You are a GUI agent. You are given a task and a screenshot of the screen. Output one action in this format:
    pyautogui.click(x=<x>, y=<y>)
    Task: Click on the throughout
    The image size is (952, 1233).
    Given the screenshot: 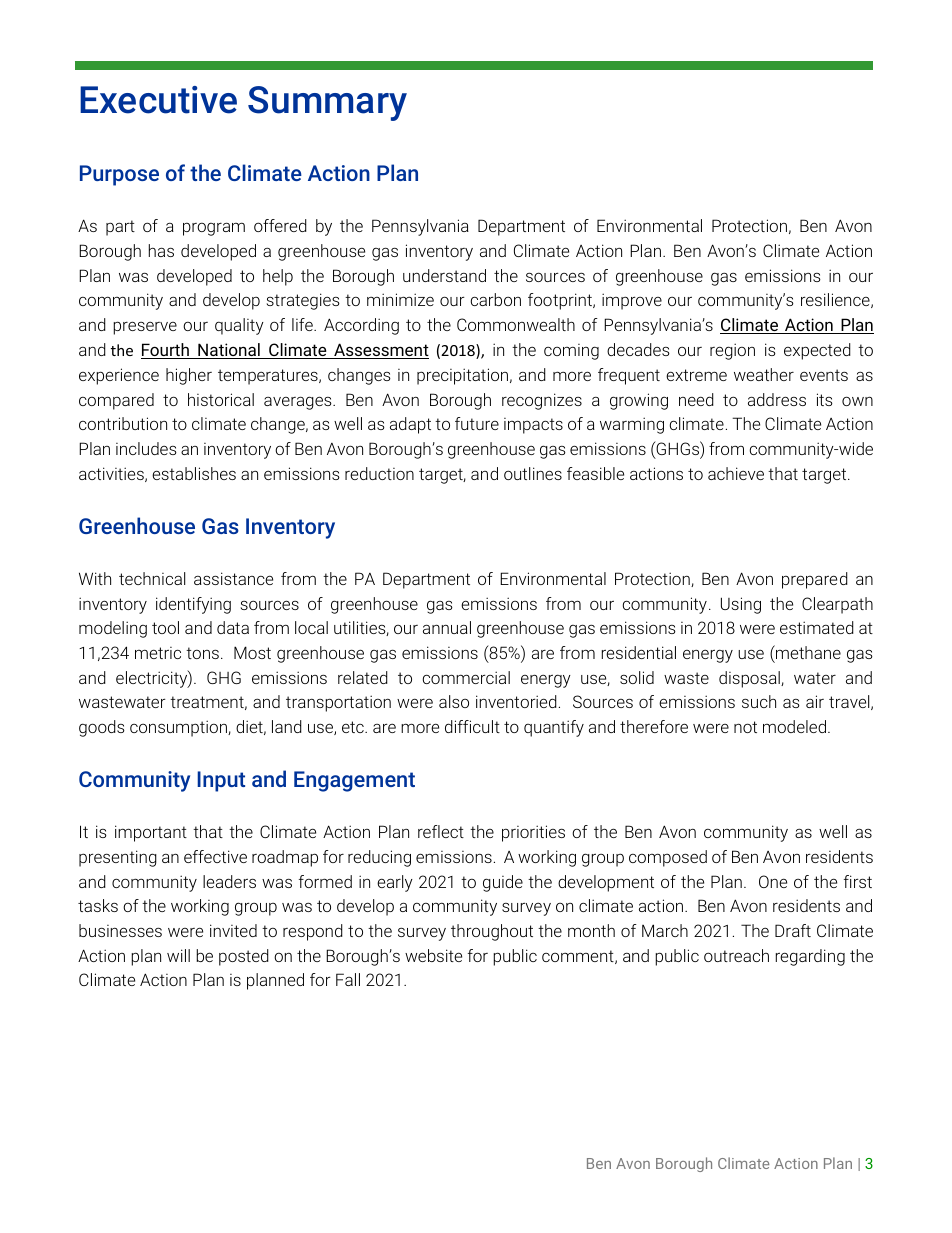 What is the action you would take?
    pyautogui.click(x=492, y=932)
